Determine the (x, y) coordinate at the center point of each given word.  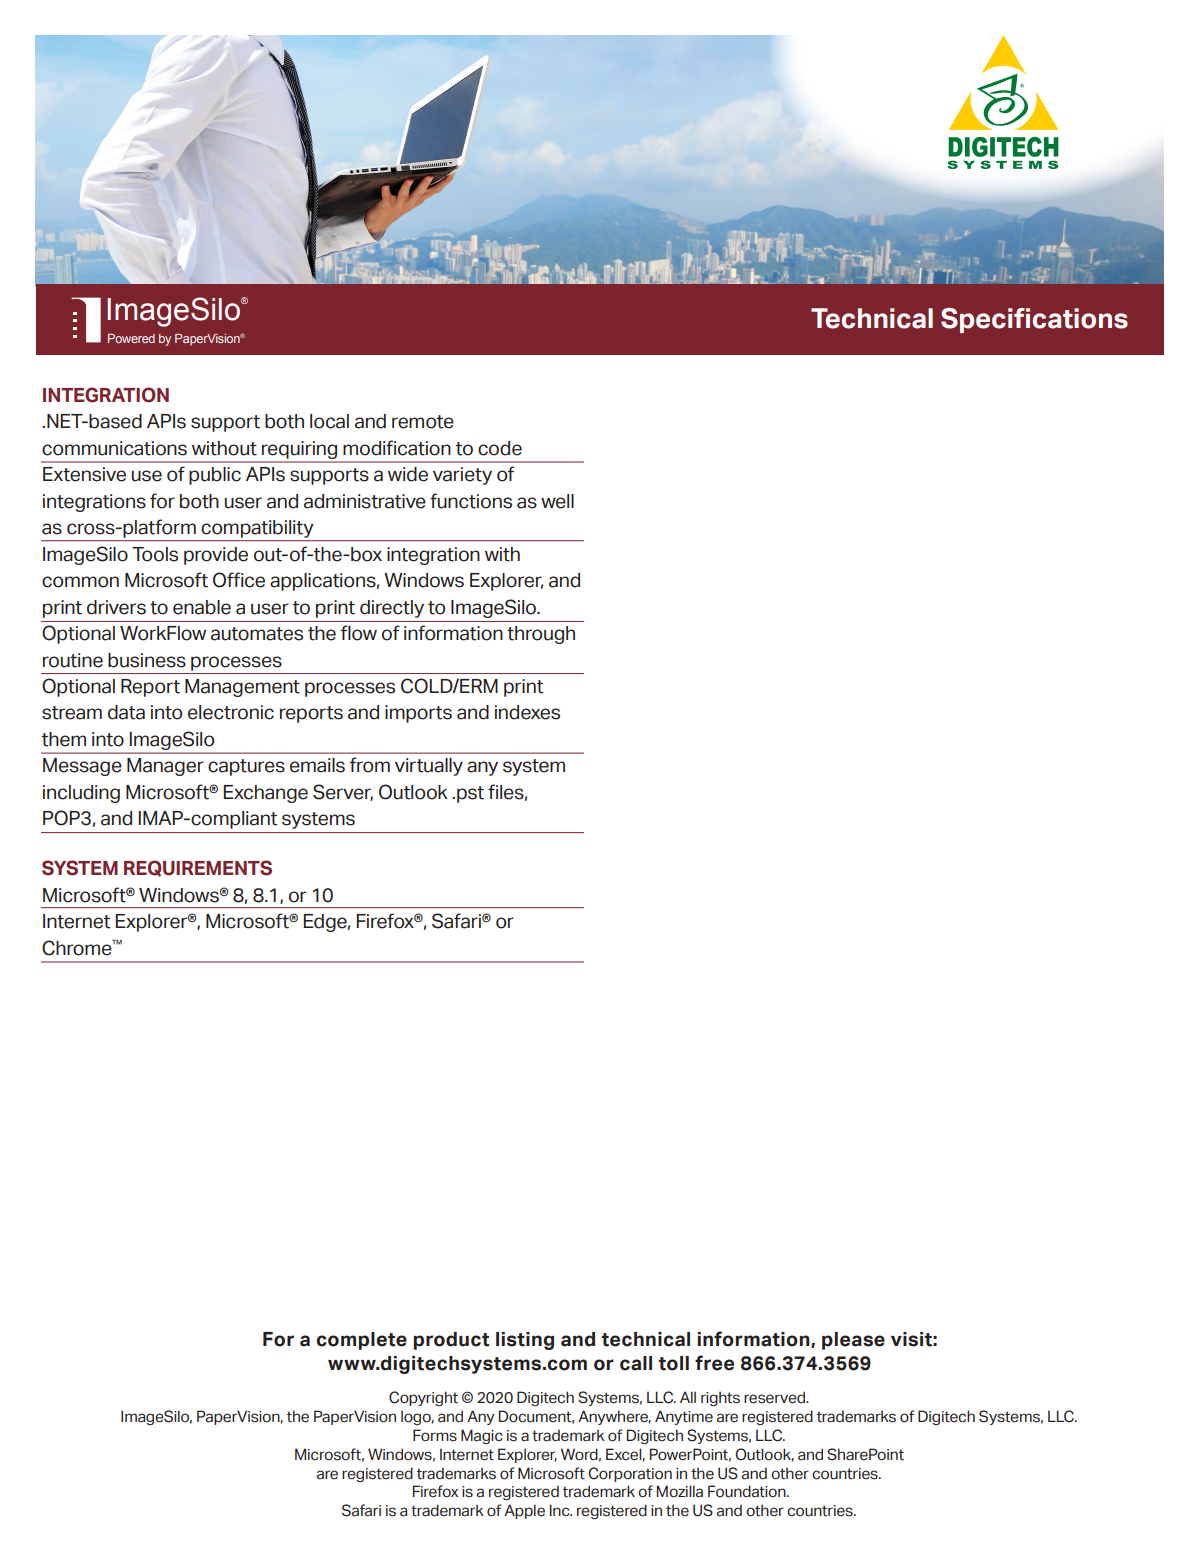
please (853, 1341)
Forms (435, 1435)
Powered (131, 338)
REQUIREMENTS (198, 868)
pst (470, 794)
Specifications (1034, 320)
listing (525, 1341)
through (541, 635)
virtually (429, 767)
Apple (524, 1511)
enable (202, 607)
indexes (527, 712)
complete (361, 1341)
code (500, 448)
